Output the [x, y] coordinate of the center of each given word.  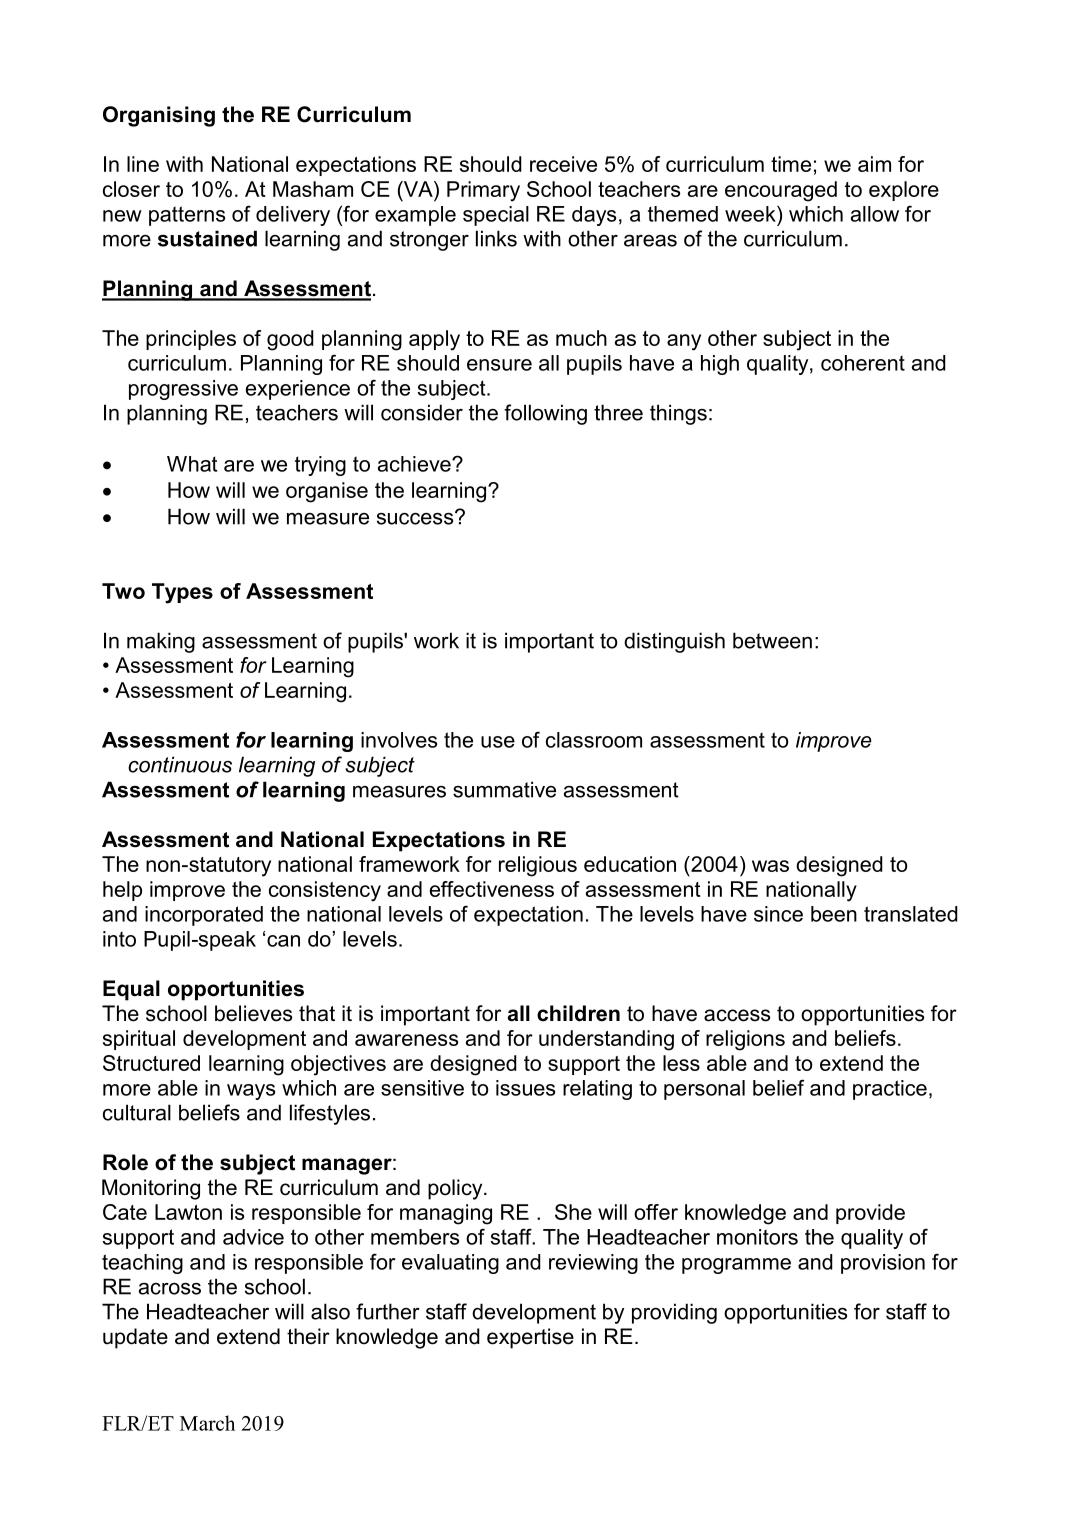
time [791, 164]
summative [504, 789]
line [143, 164]
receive [563, 164]
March [207, 1423]
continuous [180, 764]
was [770, 866]
